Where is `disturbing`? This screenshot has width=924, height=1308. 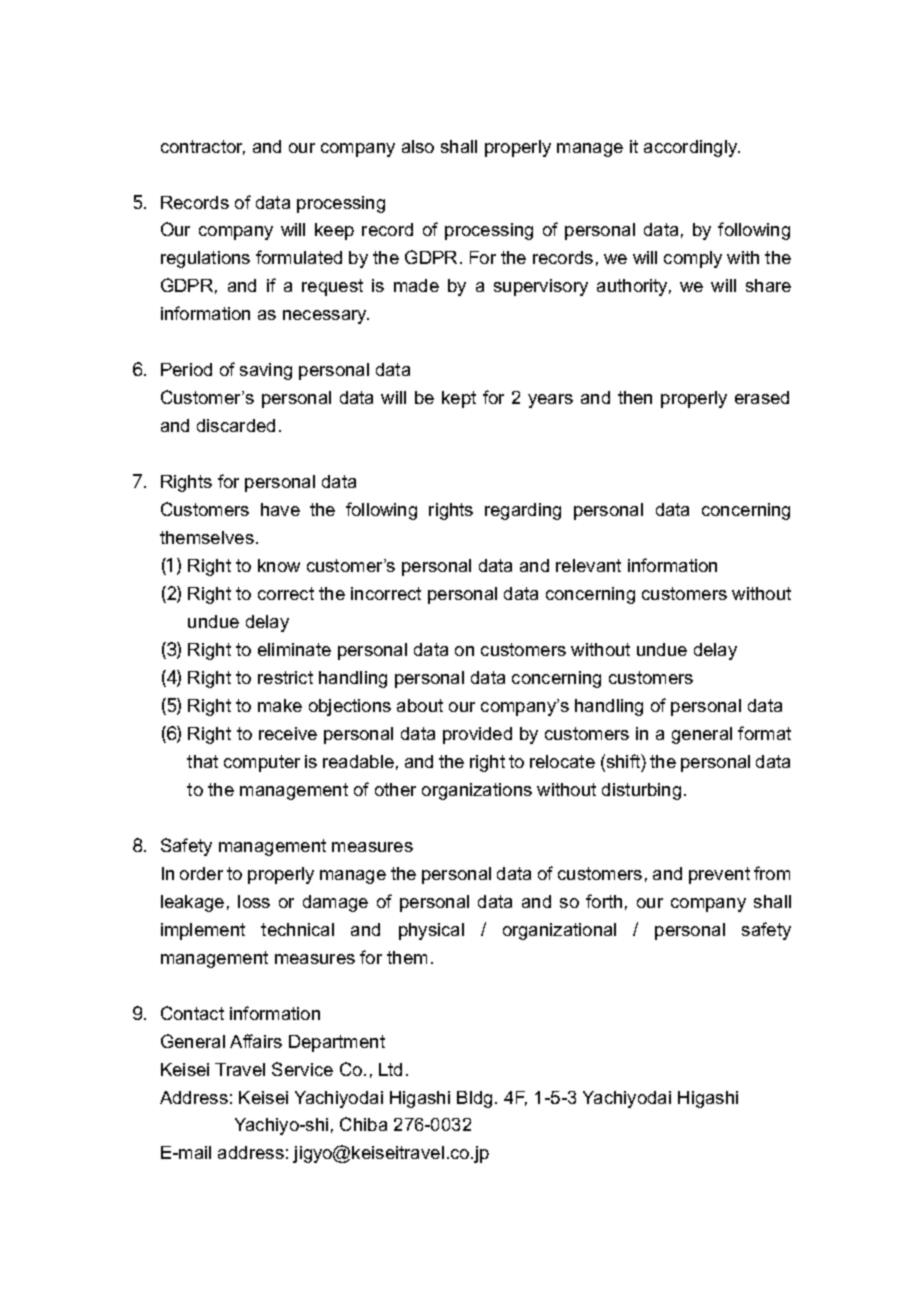
disturbing is located at coordinates (641, 791).
